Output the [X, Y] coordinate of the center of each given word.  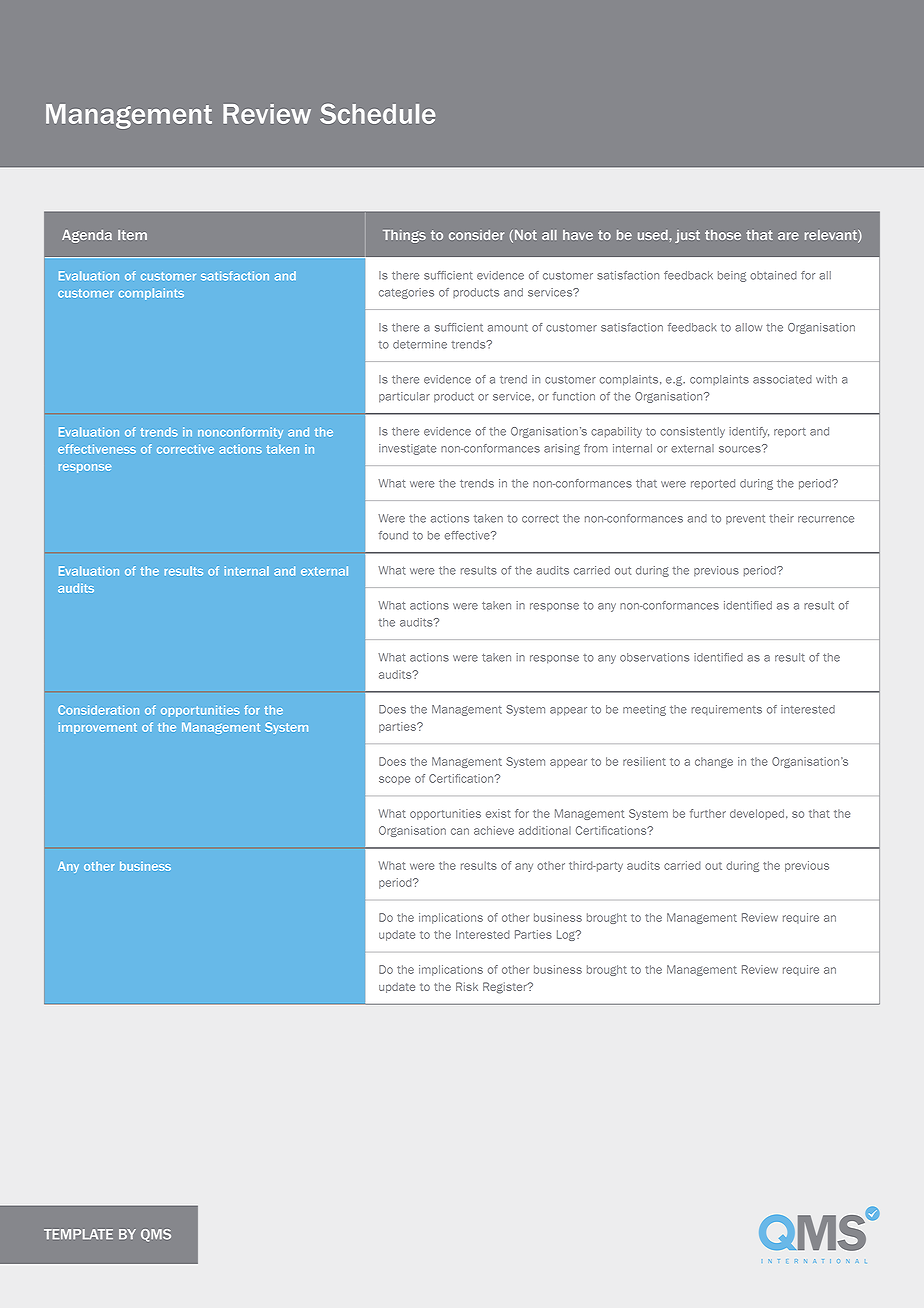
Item [132, 235]
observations [654, 657]
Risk [467, 986]
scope [394, 780]
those [723, 235]
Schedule [377, 114]
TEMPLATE [78, 1234]
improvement [98, 728]
